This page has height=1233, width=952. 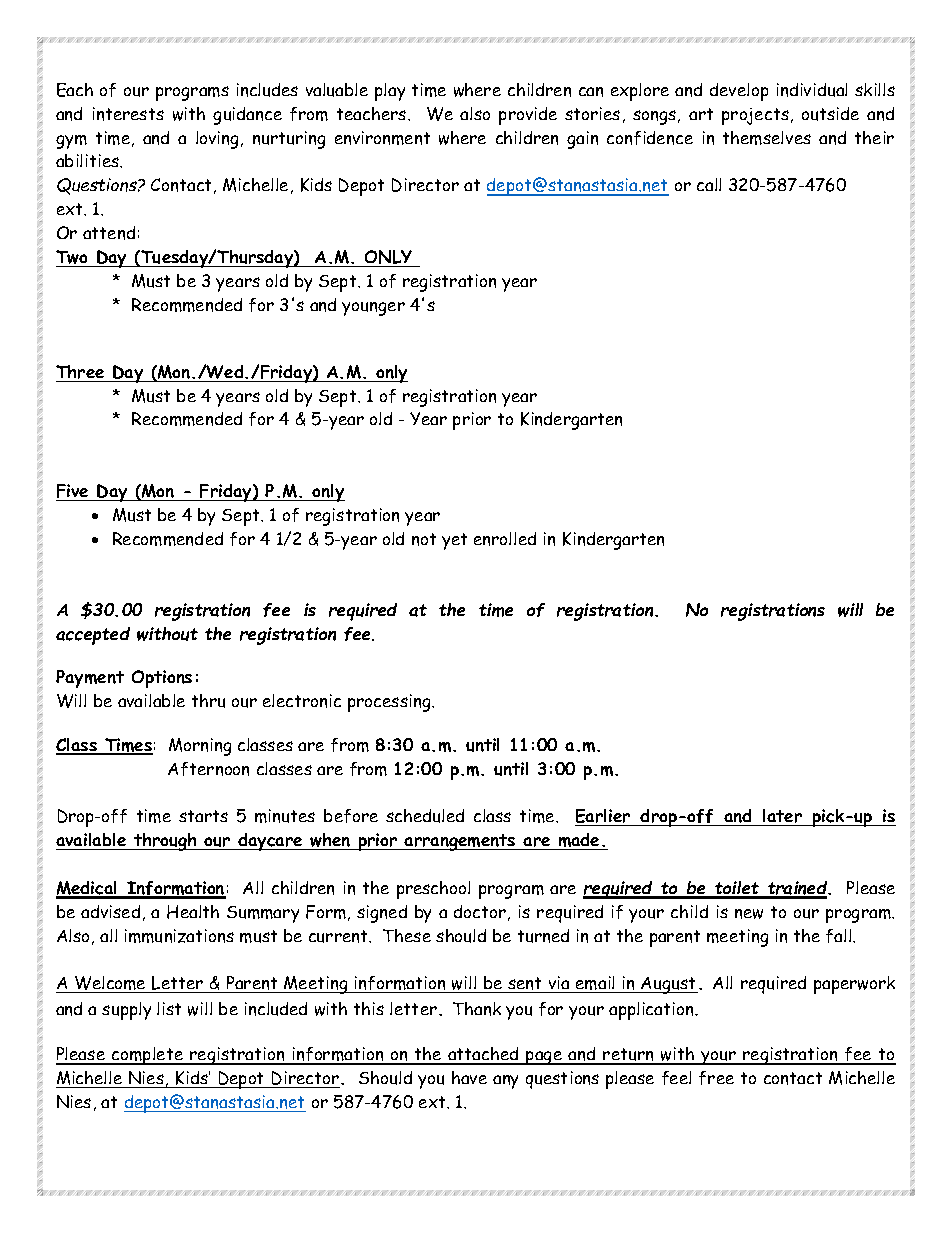 I want to click on free, so click(x=716, y=1078).
